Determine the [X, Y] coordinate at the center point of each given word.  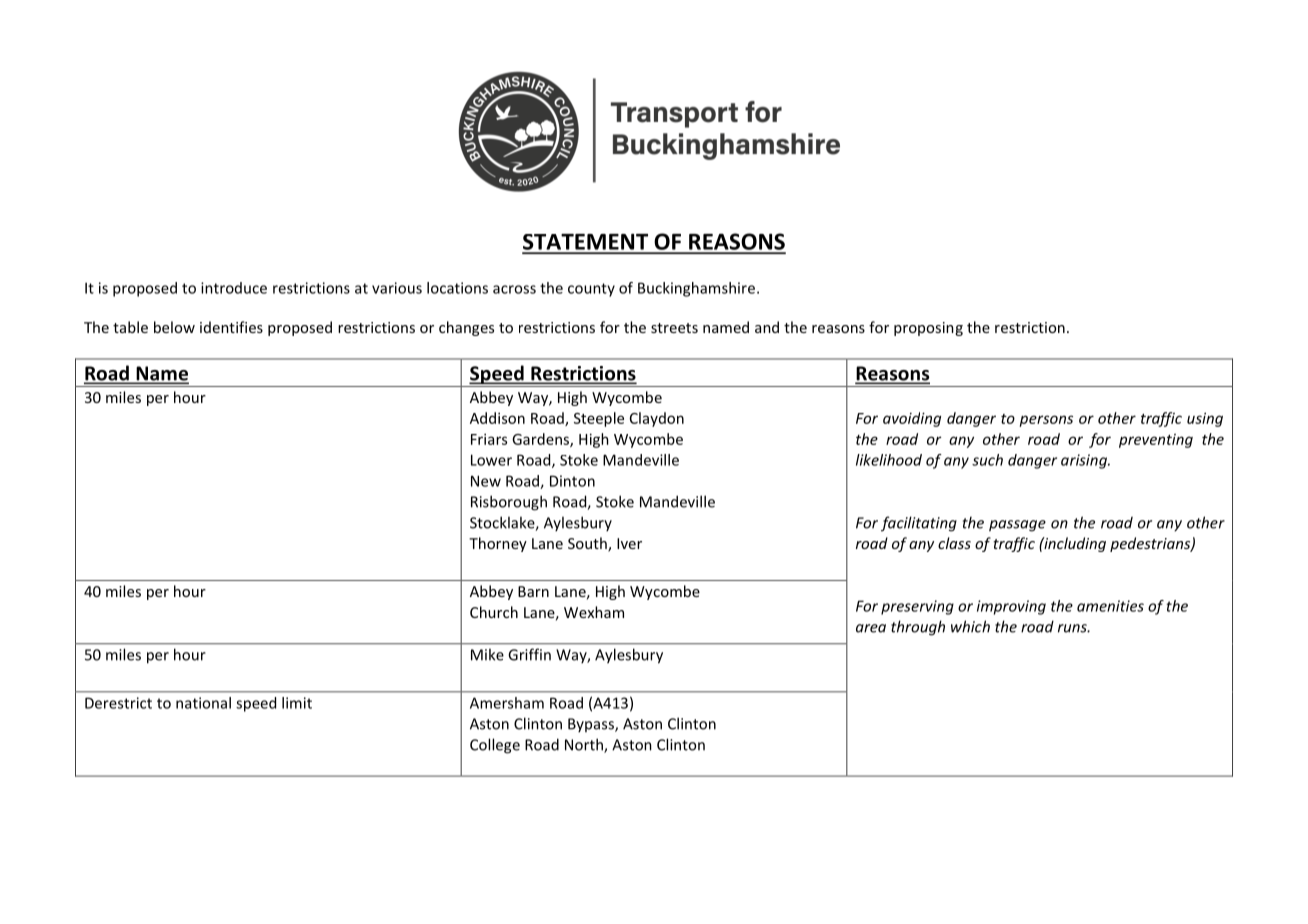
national [203, 703]
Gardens [541, 440]
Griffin [529, 654]
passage [1017, 526]
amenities [1110, 606]
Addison [497, 418]
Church [494, 612]
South [588, 544]
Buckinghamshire [696, 289]
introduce [234, 288]
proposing [928, 329]
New [486, 481]
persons [1046, 421]
